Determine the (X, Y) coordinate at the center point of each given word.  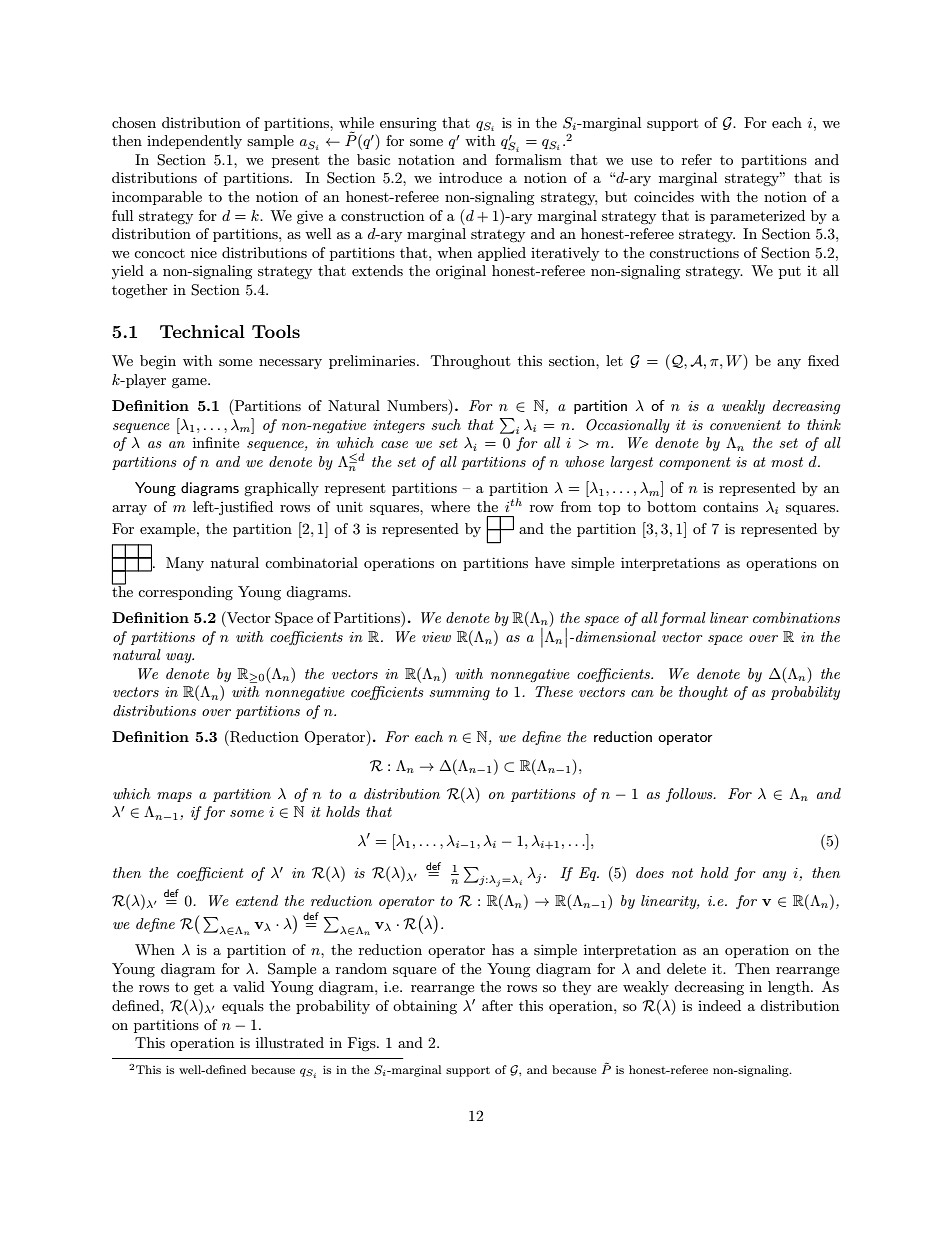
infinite (216, 442)
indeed (719, 1005)
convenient (745, 425)
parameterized (757, 217)
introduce (470, 177)
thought (703, 693)
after (497, 1005)
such (446, 424)
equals (243, 1007)
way (180, 658)
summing (459, 693)
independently (194, 142)
